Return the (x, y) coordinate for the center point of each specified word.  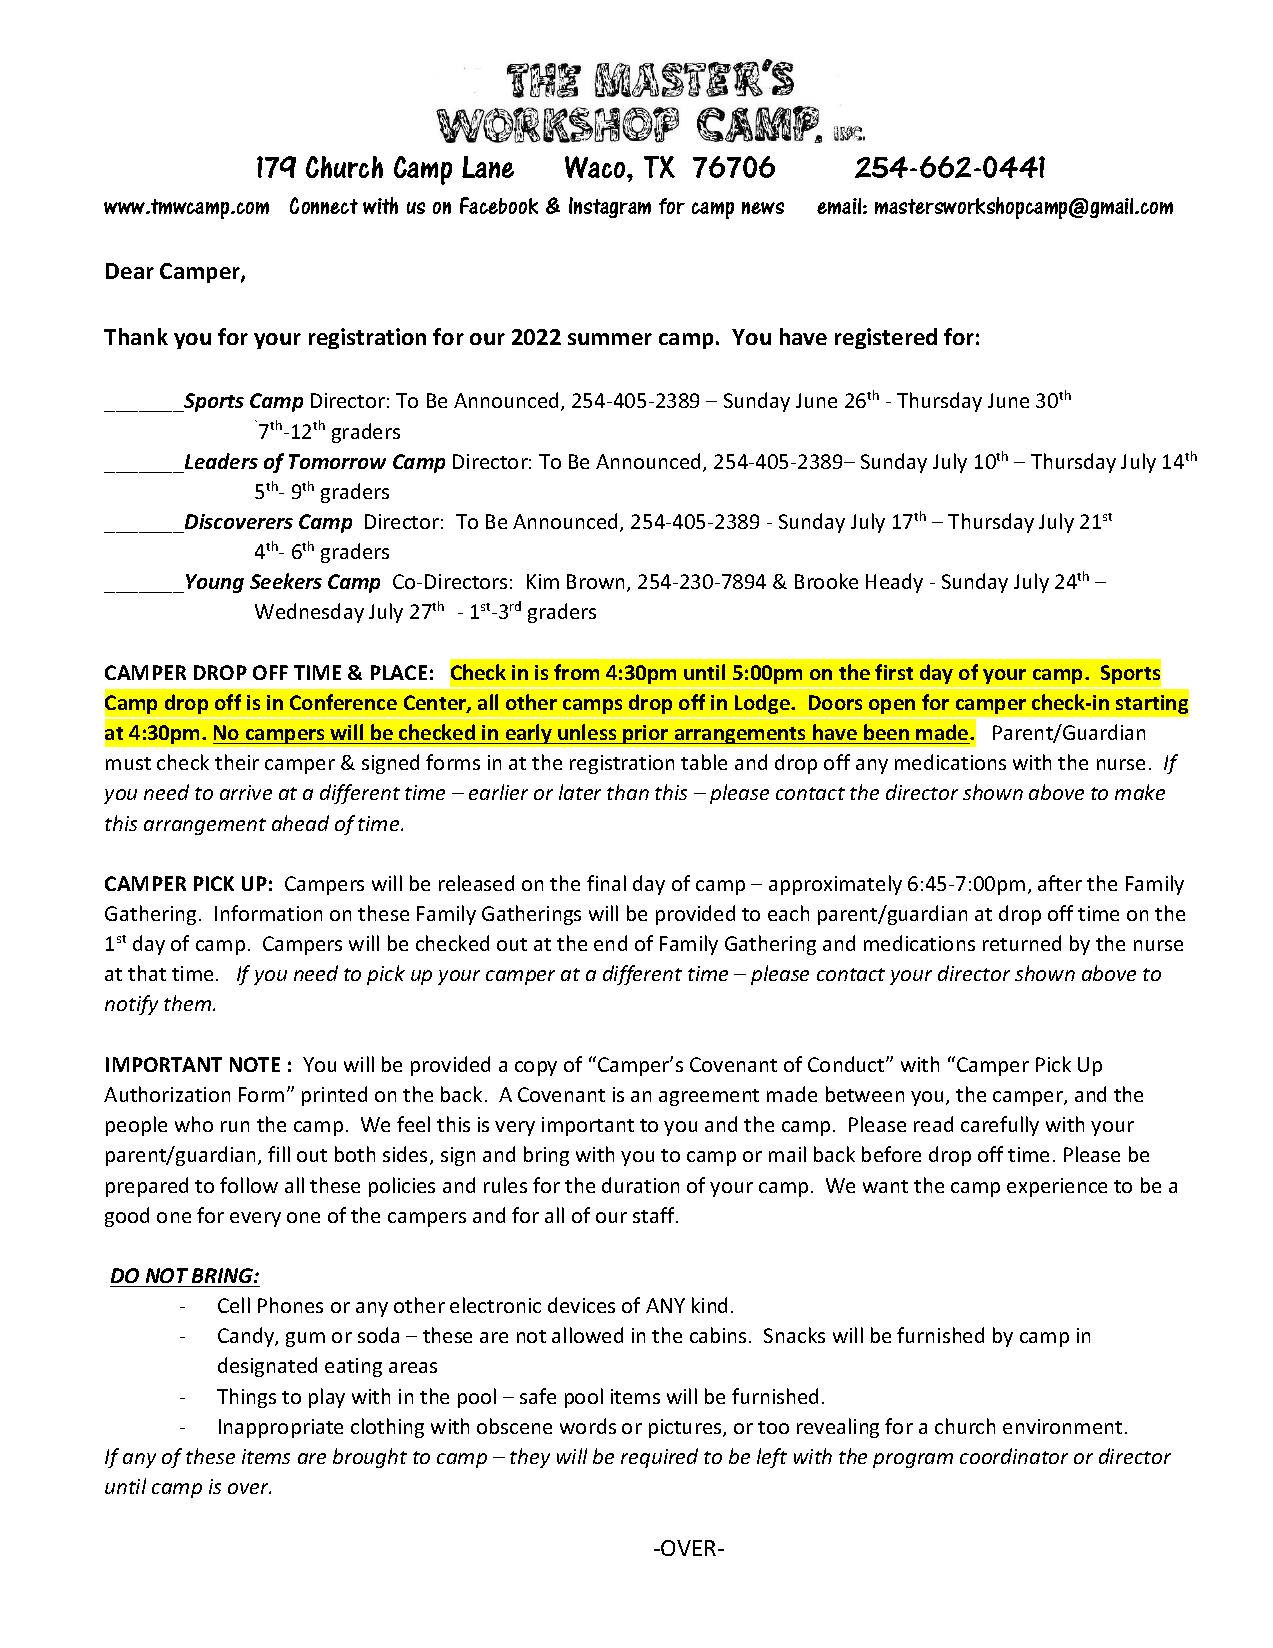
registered (886, 338)
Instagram (610, 207)
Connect (324, 205)
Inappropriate (281, 1428)
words (588, 1426)
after (1060, 883)
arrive (246, 792)
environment (1062, 1426)
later (580, 792)
